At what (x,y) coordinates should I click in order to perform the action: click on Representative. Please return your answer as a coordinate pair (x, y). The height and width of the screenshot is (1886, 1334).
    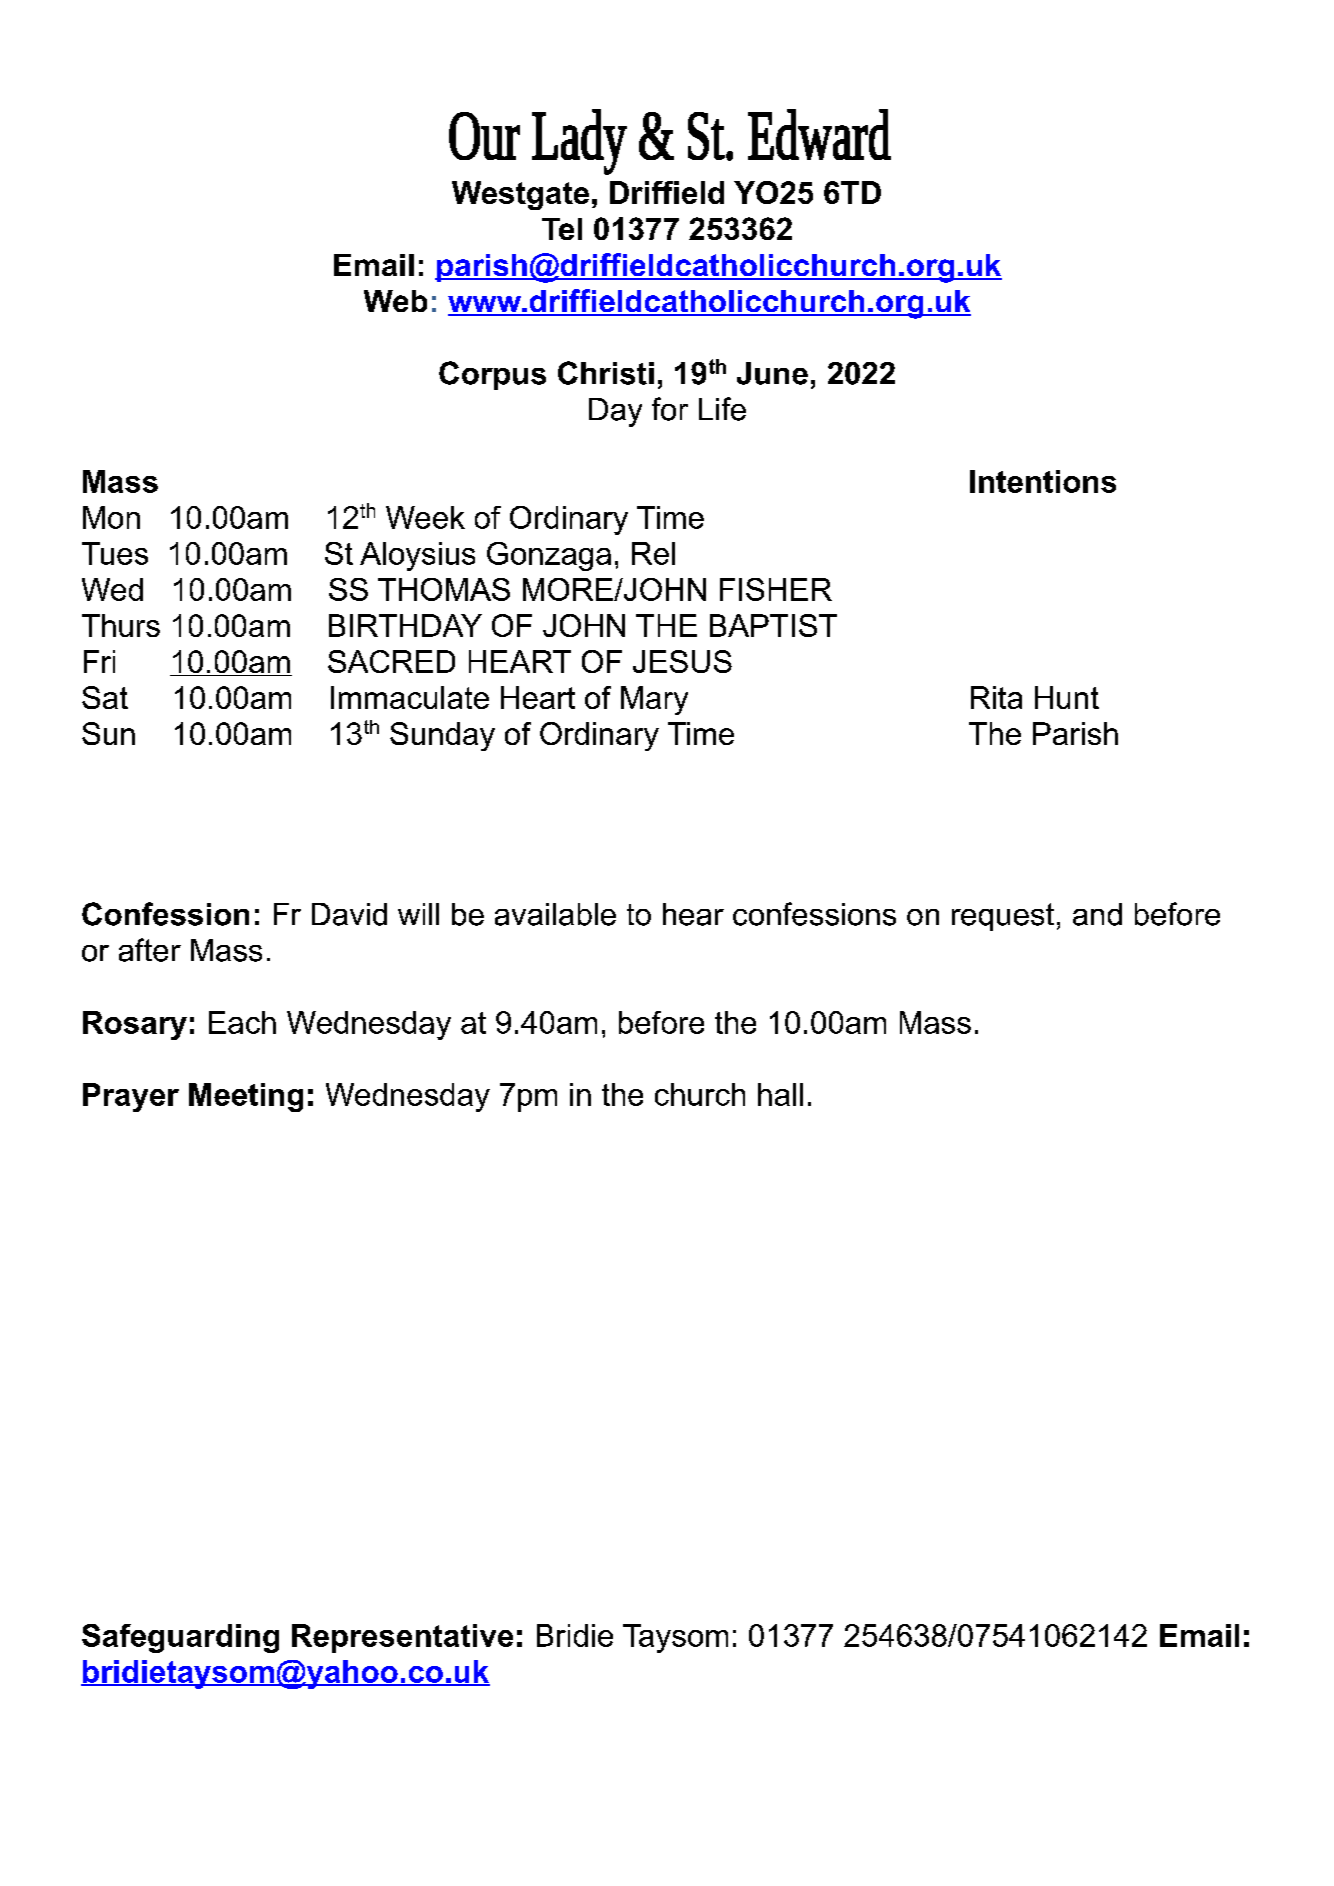
    Looking at the image, I should click on (402, 1638).
